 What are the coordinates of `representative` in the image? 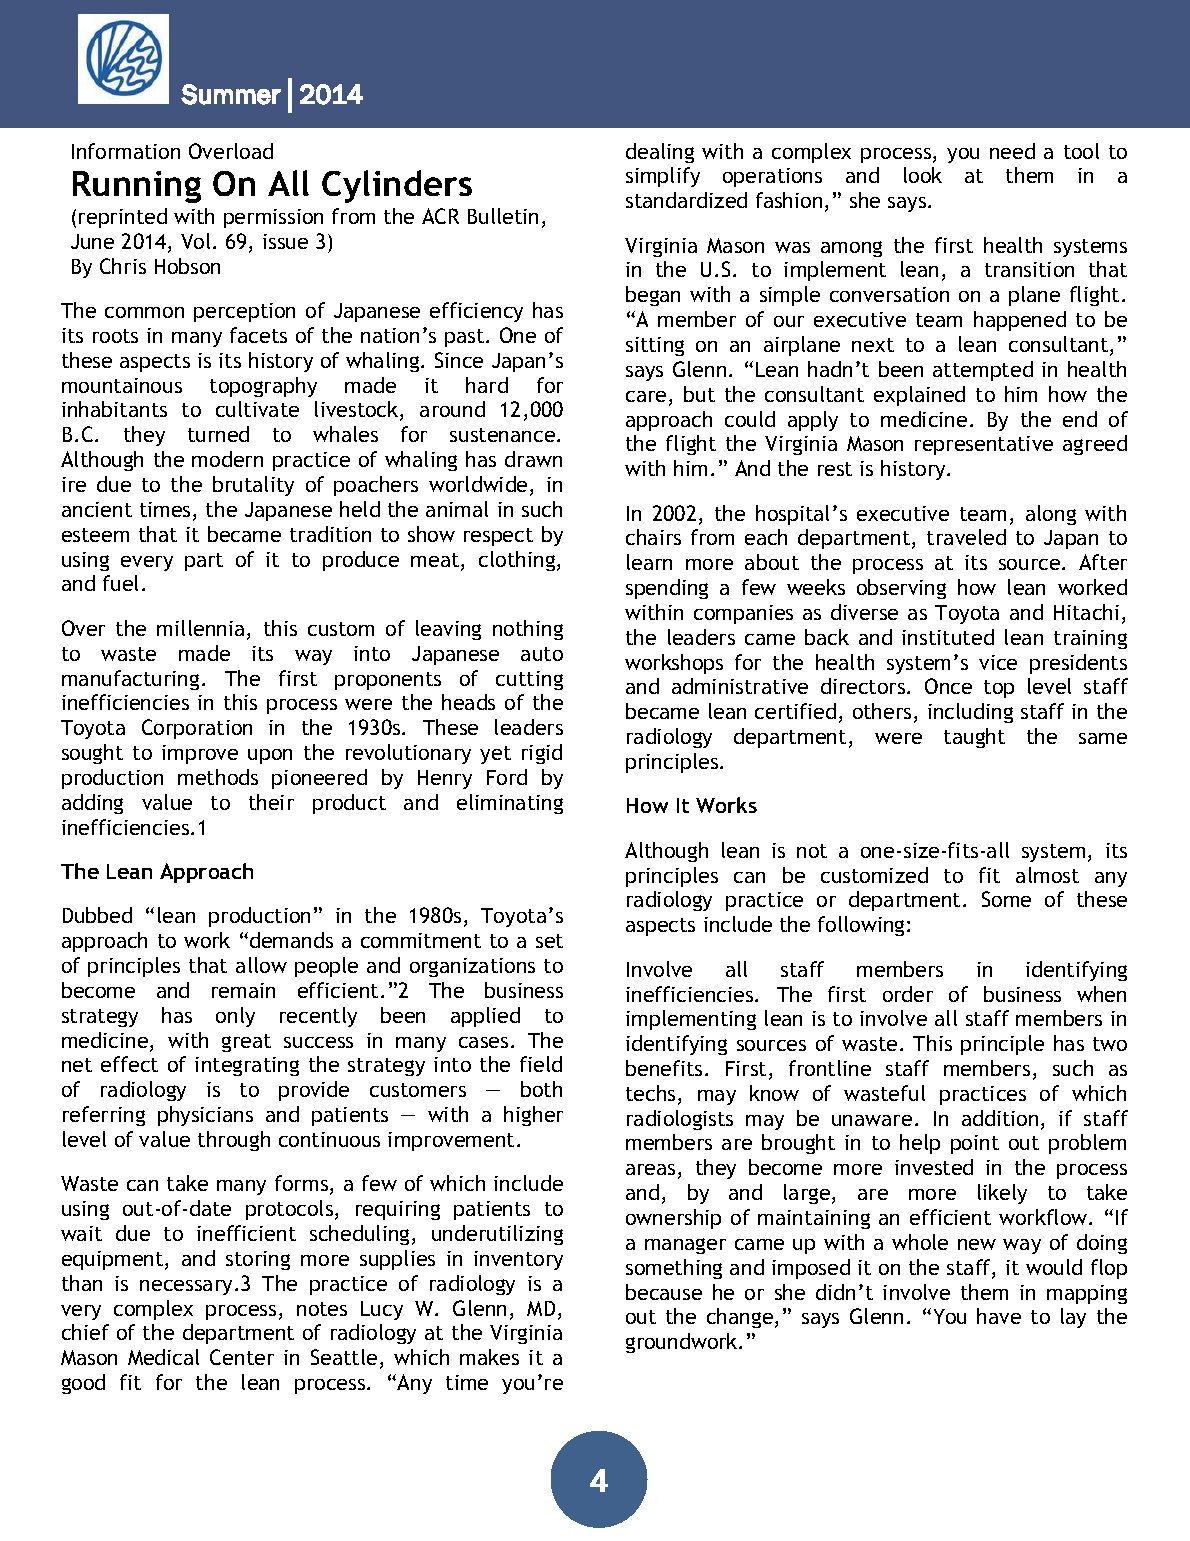 It's located at (984, 445).
